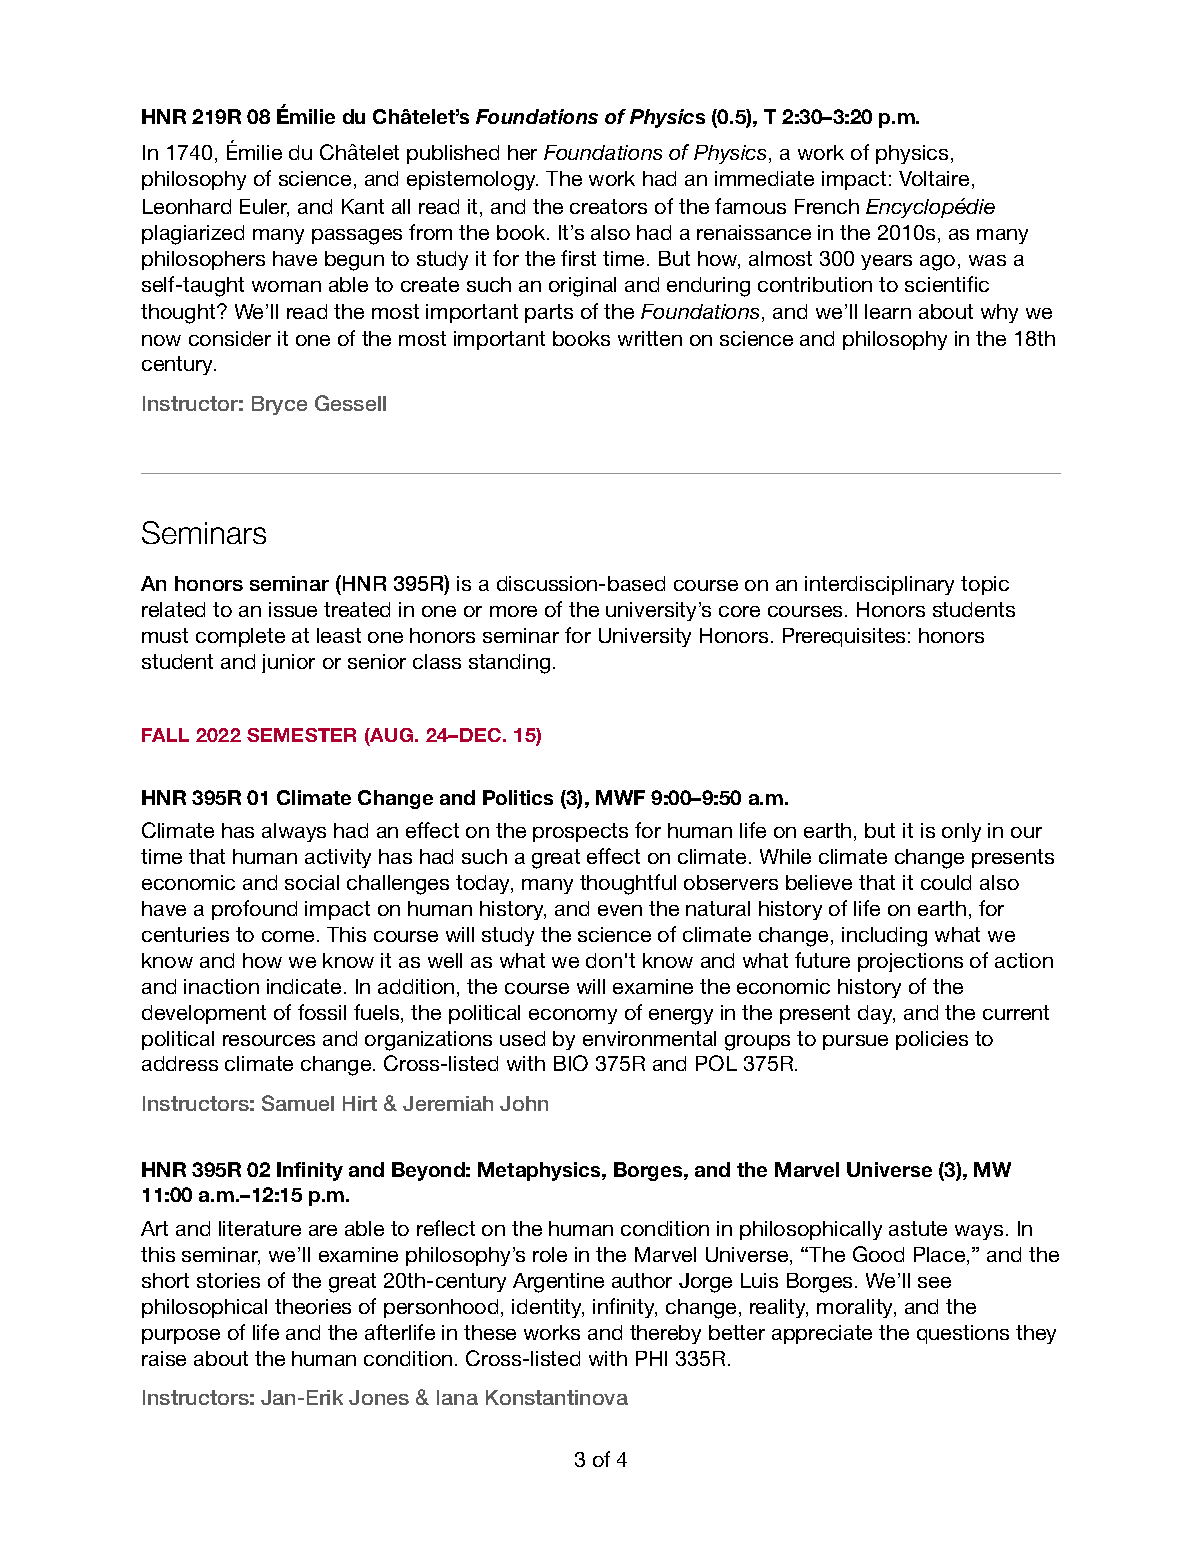 The width and height of the page is (1203, 1557). Describe the element at coordinates (279, 405) in the page. I see `Bryce` at that location.
